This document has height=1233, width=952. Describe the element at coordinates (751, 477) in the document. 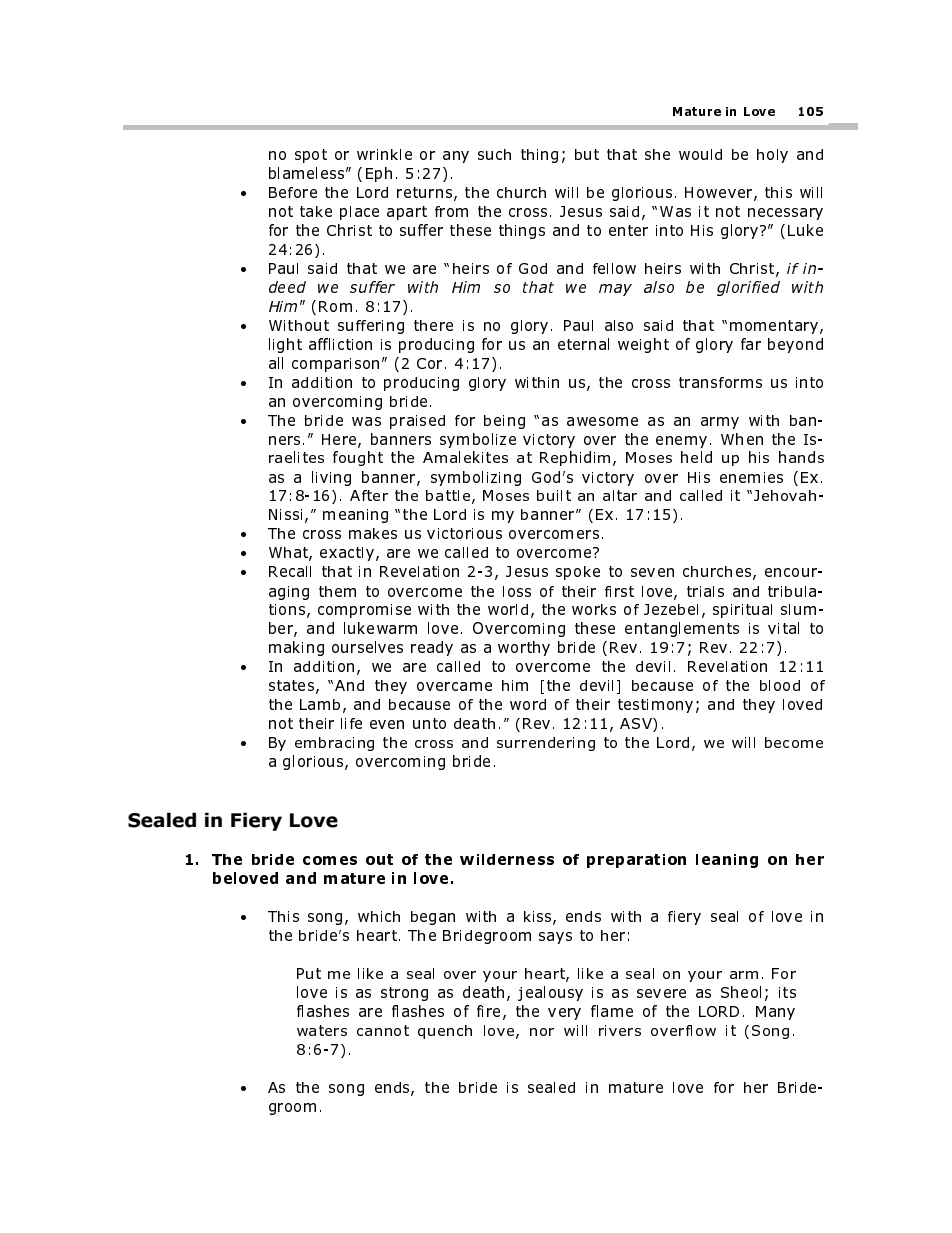

I see `enemies` at that location.
